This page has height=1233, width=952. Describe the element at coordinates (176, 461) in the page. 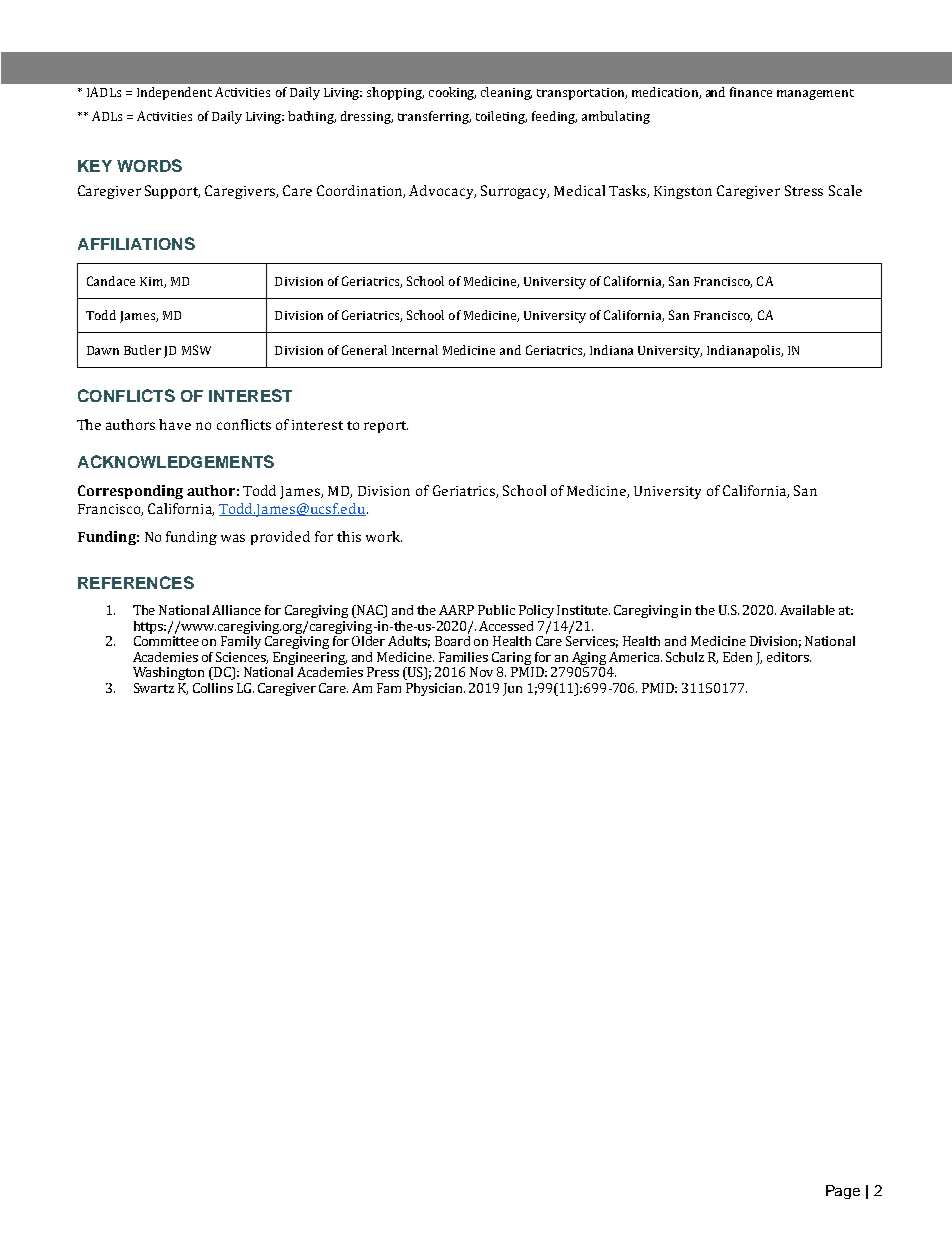

I see `ACKNOWLEDGEMENTS` at that location.
